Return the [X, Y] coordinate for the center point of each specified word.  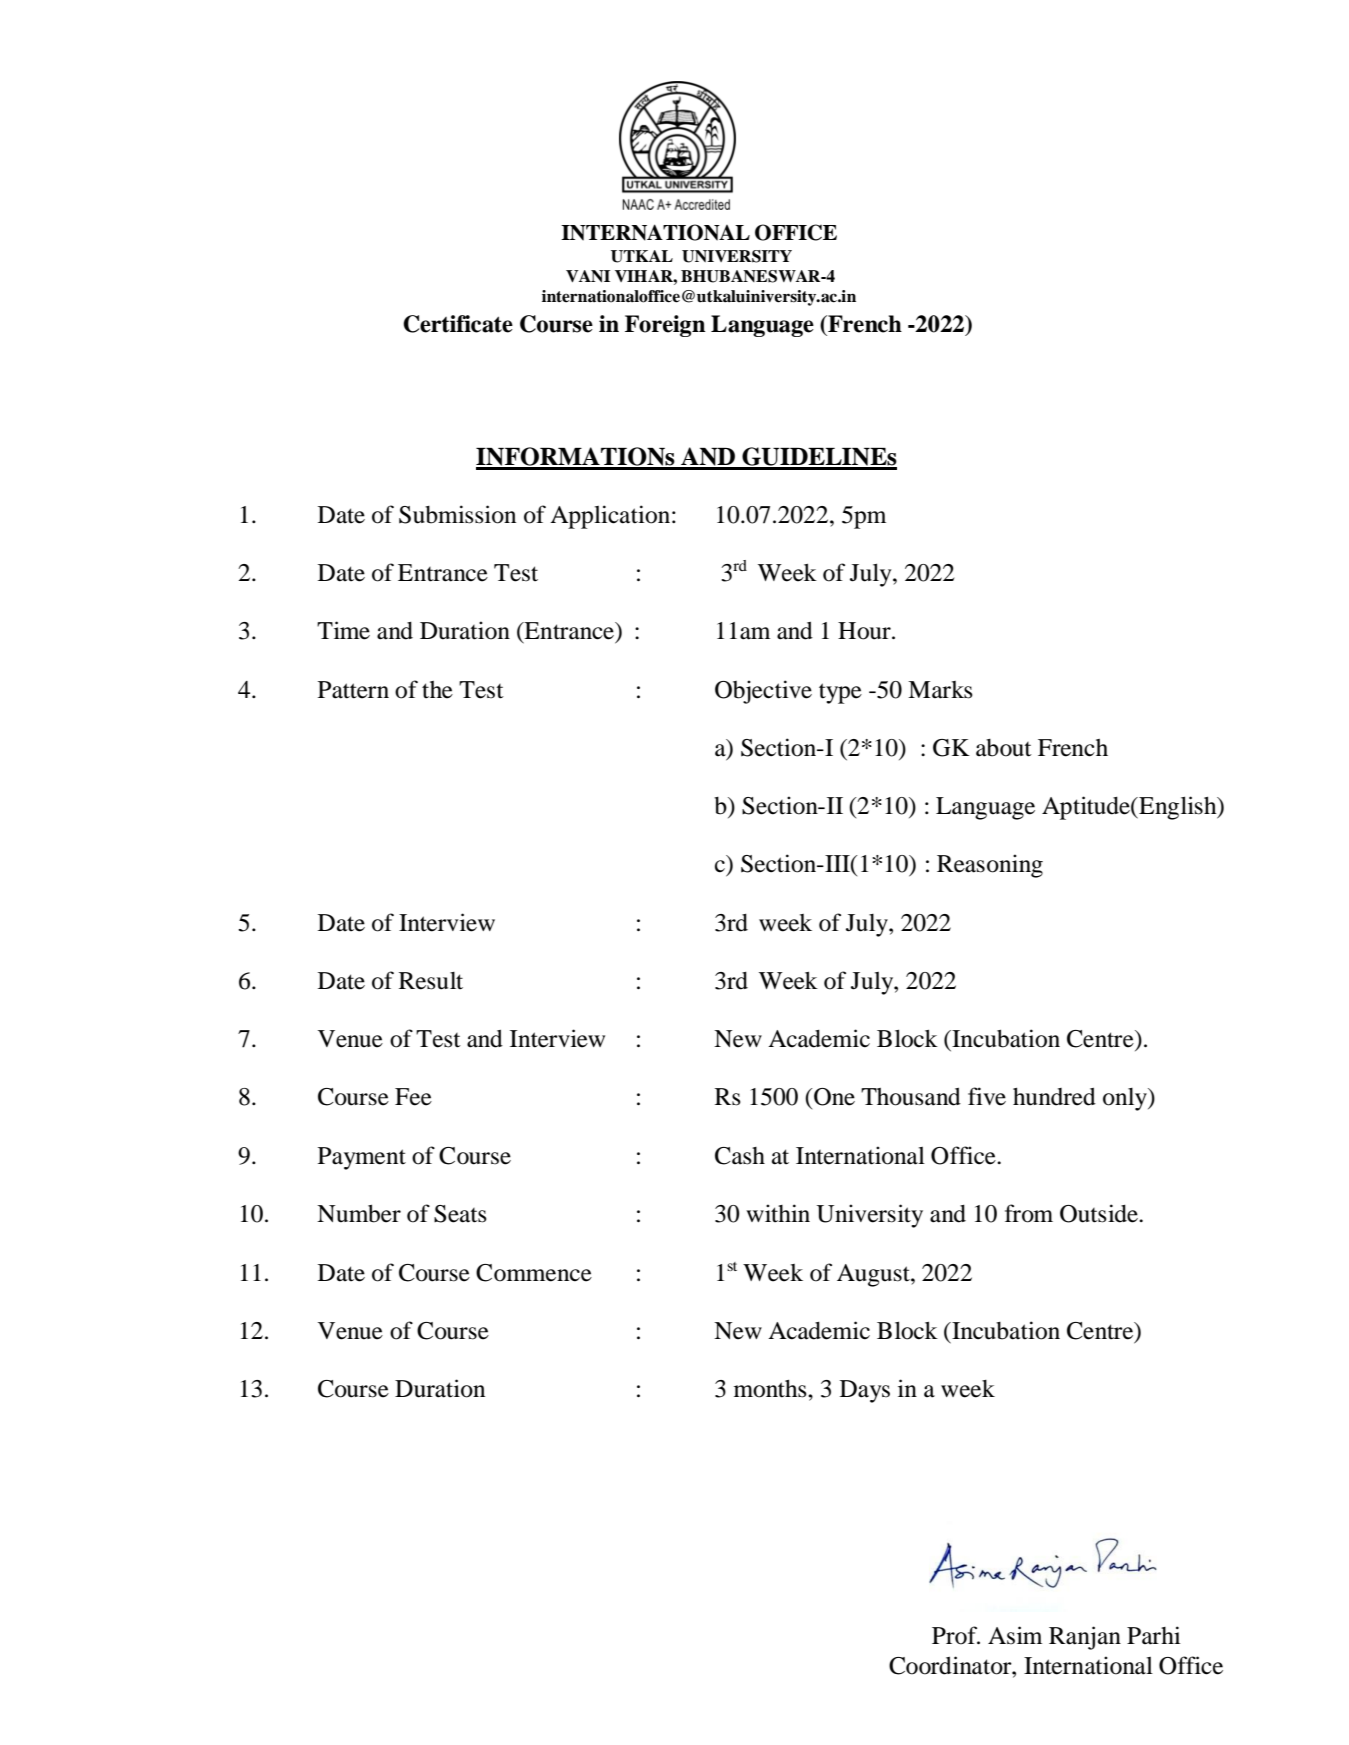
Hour [865, 631]
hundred [1054, 1096]
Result [431, 981]
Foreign [665, 326]
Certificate [458, 324]
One [833, 1097]
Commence [534, 1273]
